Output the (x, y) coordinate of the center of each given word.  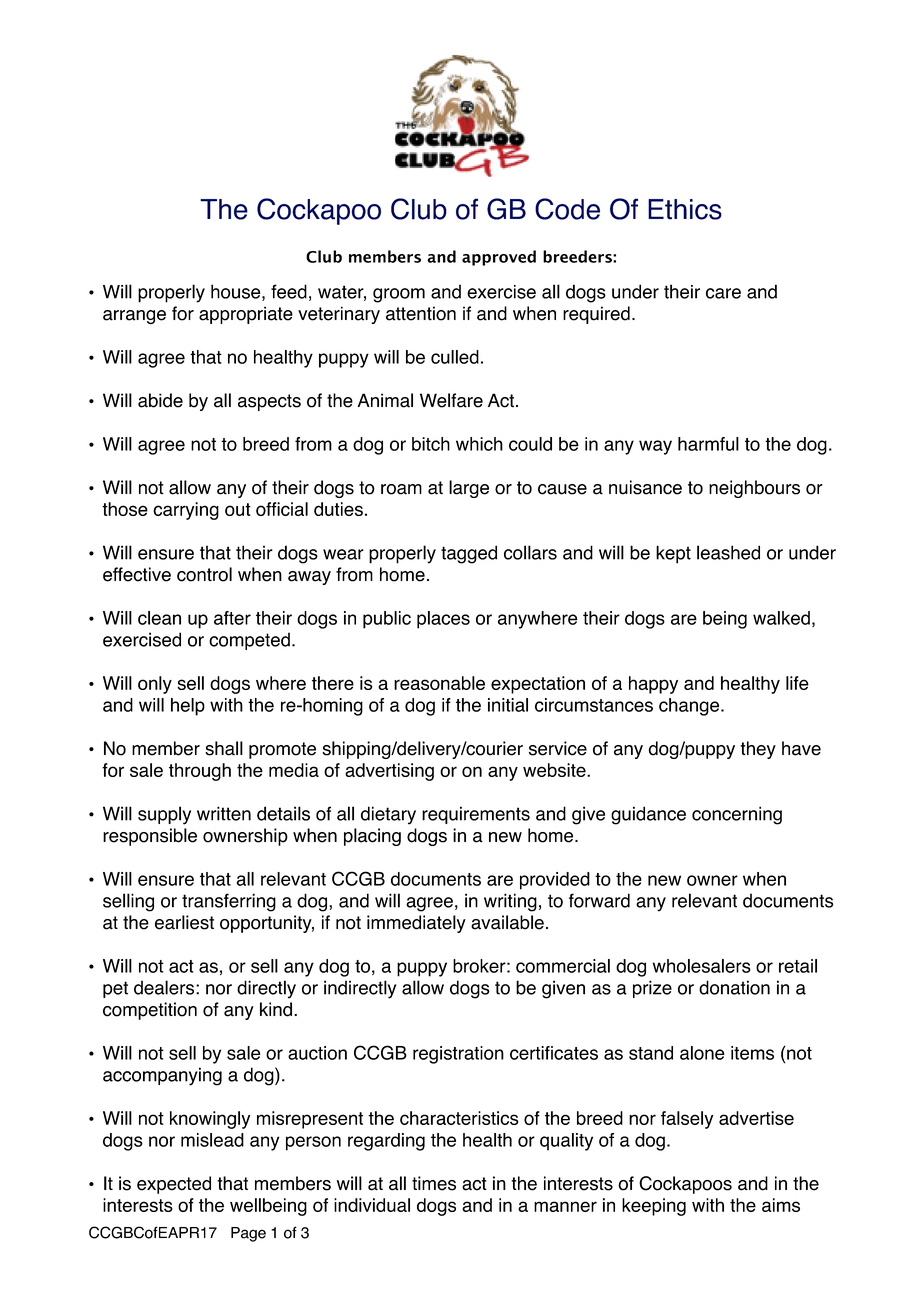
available (507, 922)
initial (508, 705)
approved (499, 258)
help (188, 707)
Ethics (685, 209)
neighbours (754, 489)
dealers (164, 987)
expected (174, 1185)
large (469, 489)
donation (734, 987)
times (434, 1183)
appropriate (246, 315)
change (690, 707)
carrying (186, 511)
